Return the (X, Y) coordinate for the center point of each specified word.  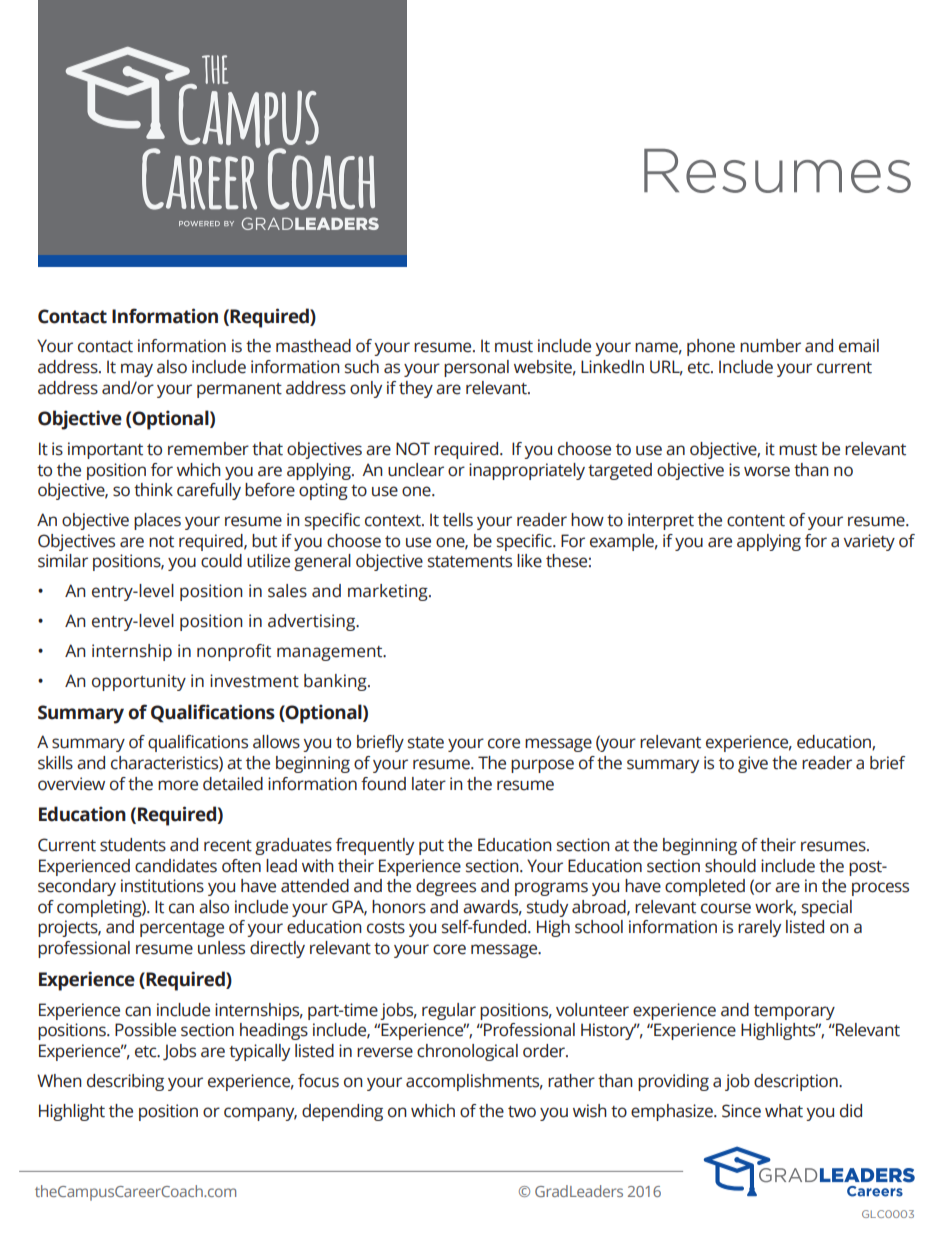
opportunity (139, 682)
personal (476, 368)
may (137, 370)
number (770, 346)
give (753, 764)
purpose (542, 766)
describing (125, 1082)
